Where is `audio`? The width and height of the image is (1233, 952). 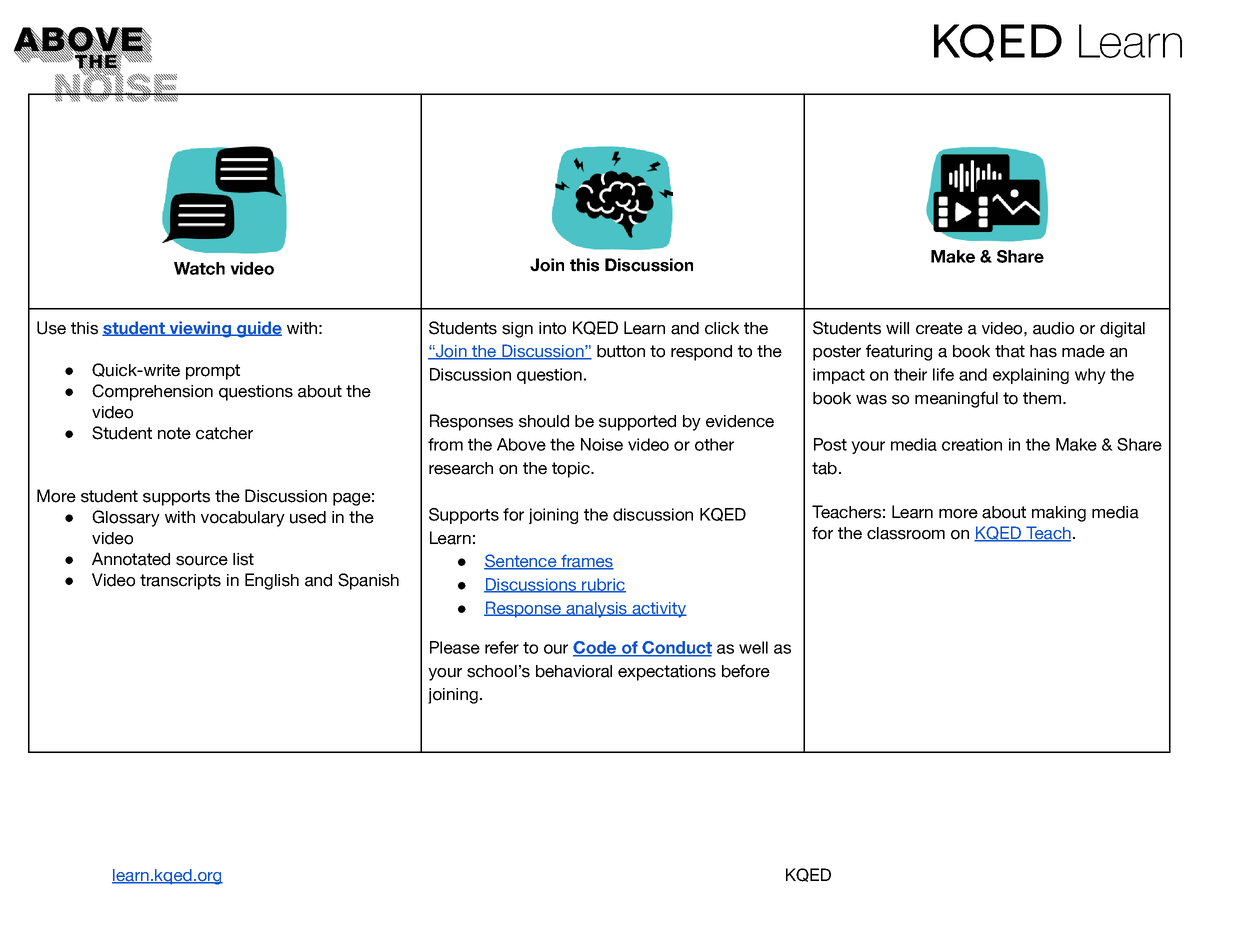
audio is located at coordinates (1053, 328).
